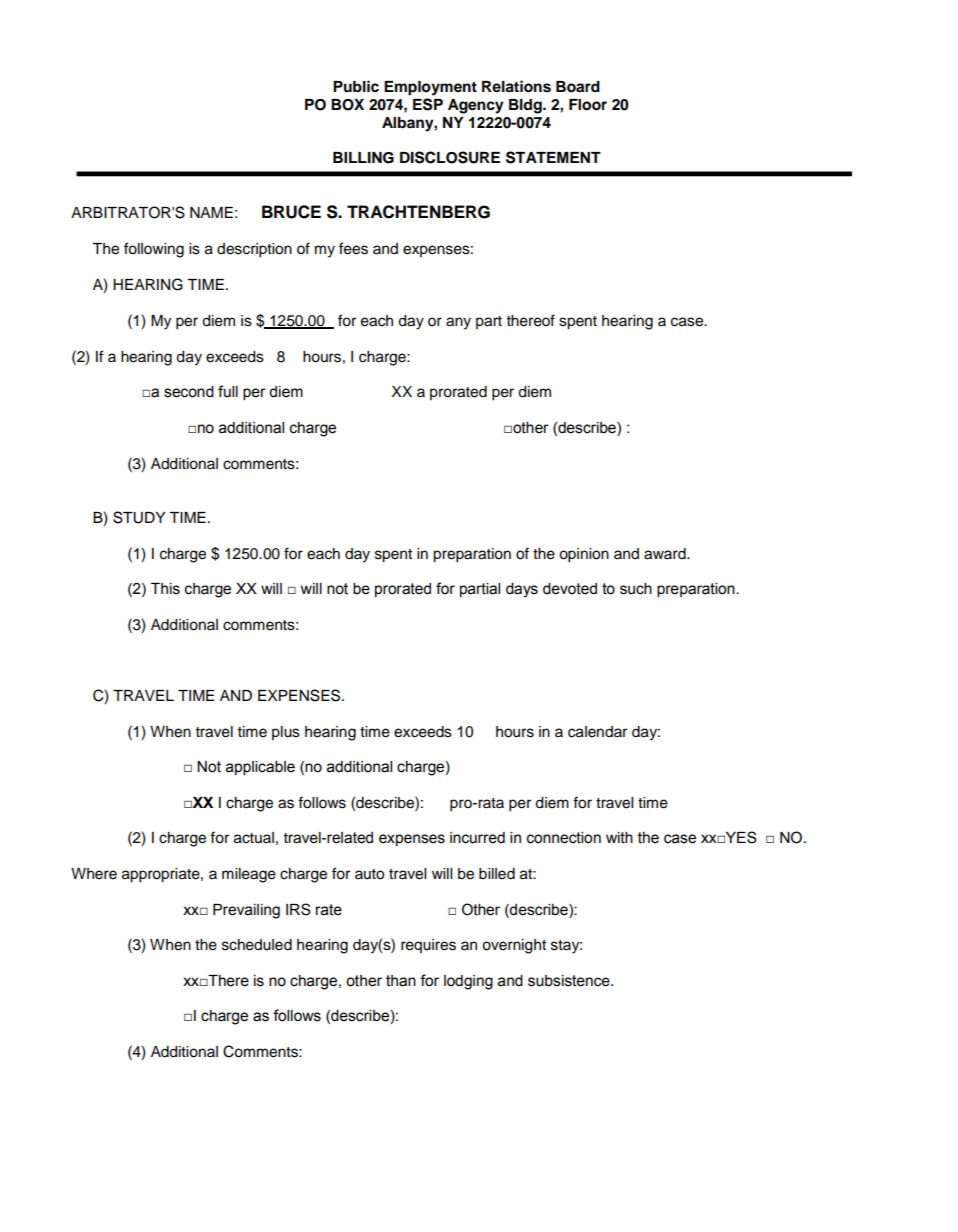 The width and height of the image is (958, 1232). What do you see at coordinates (401, 981) in the image?
I see `than` at bounding box center [401, 981].
